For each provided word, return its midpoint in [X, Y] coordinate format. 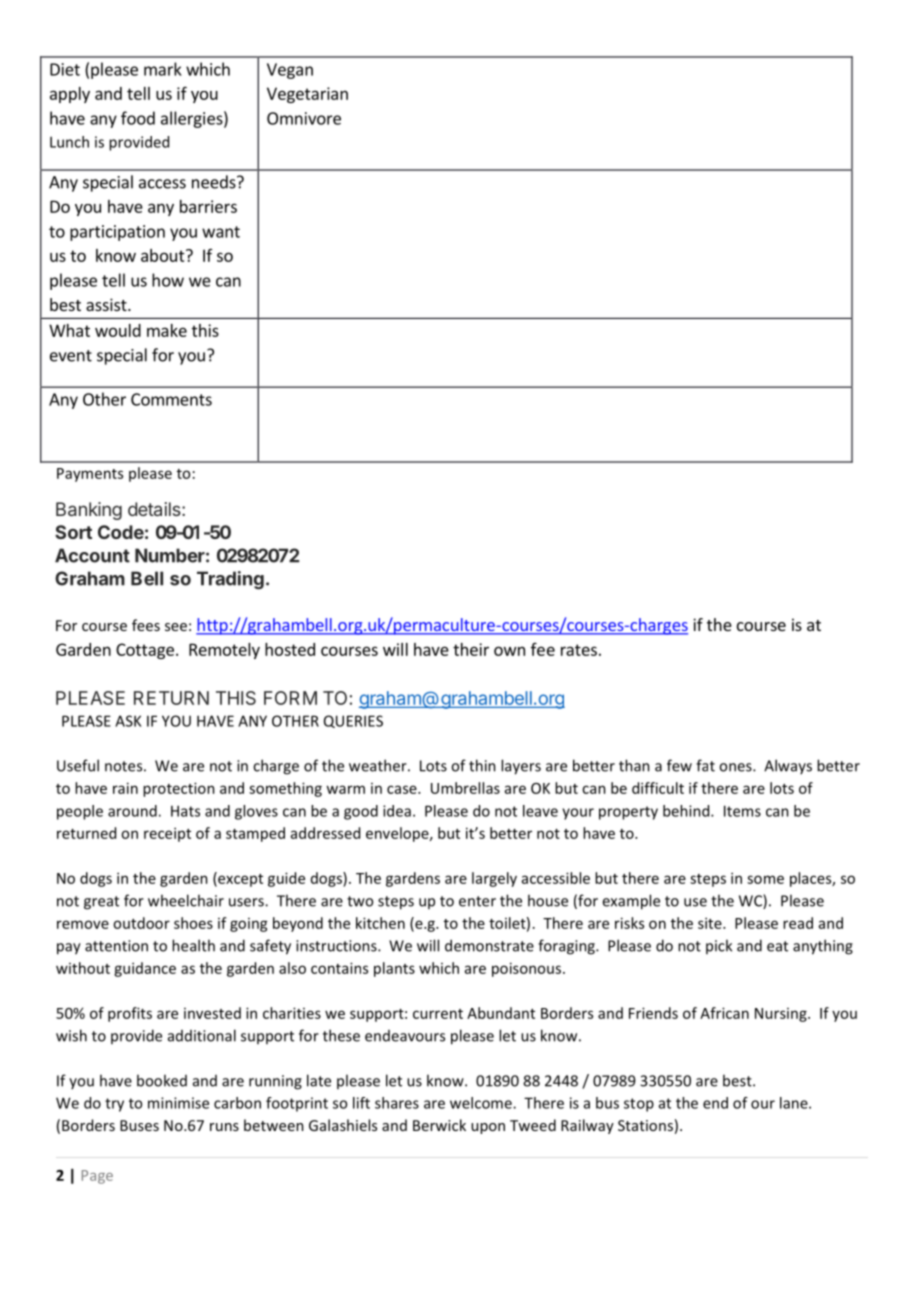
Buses [139, 1125]
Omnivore [304, 118]
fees [146, 625]
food [138, 118]
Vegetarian [307, 95]
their [471, 649]
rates [579, 650]
